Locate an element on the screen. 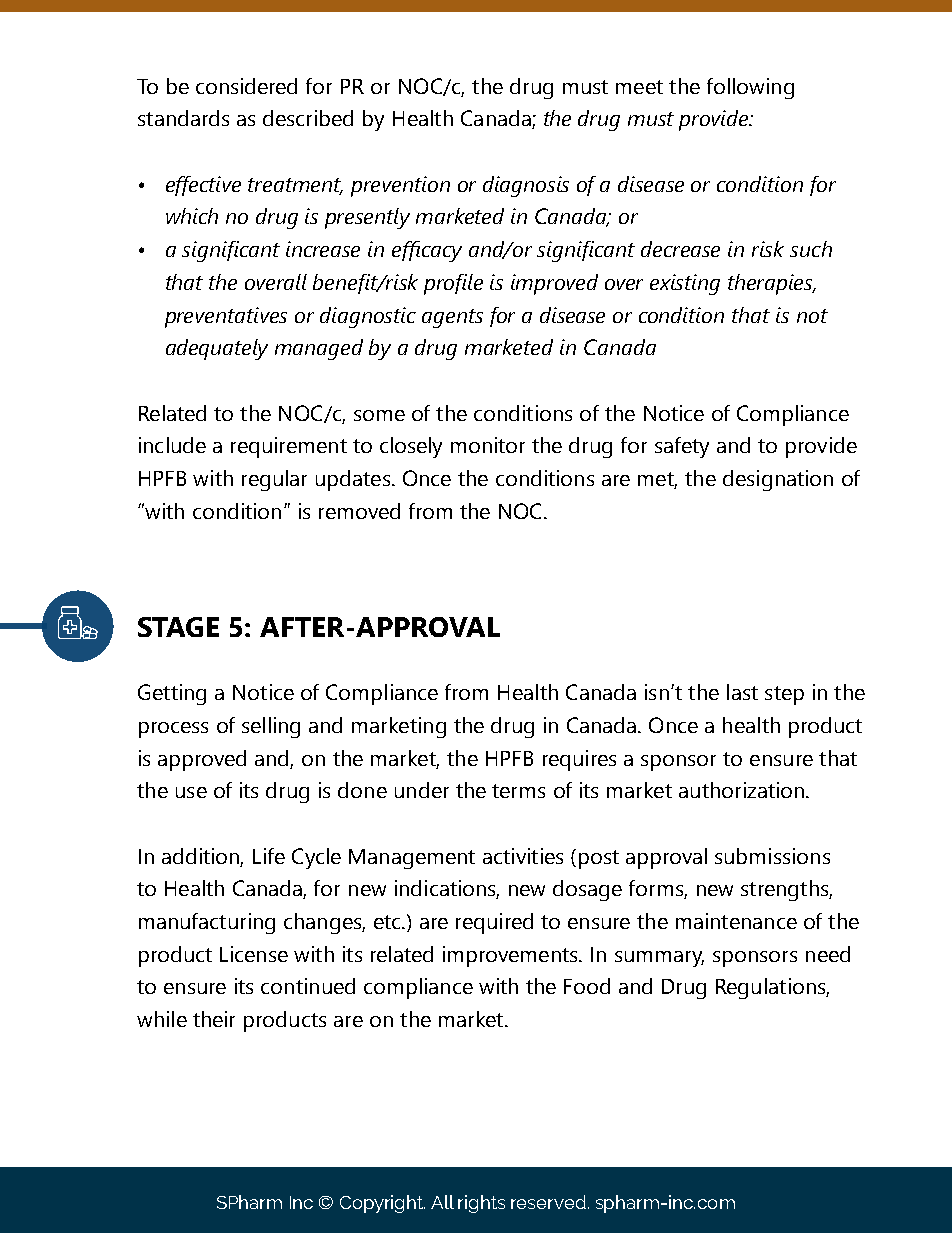  manufacturing is located at coordinates (207, 923).
